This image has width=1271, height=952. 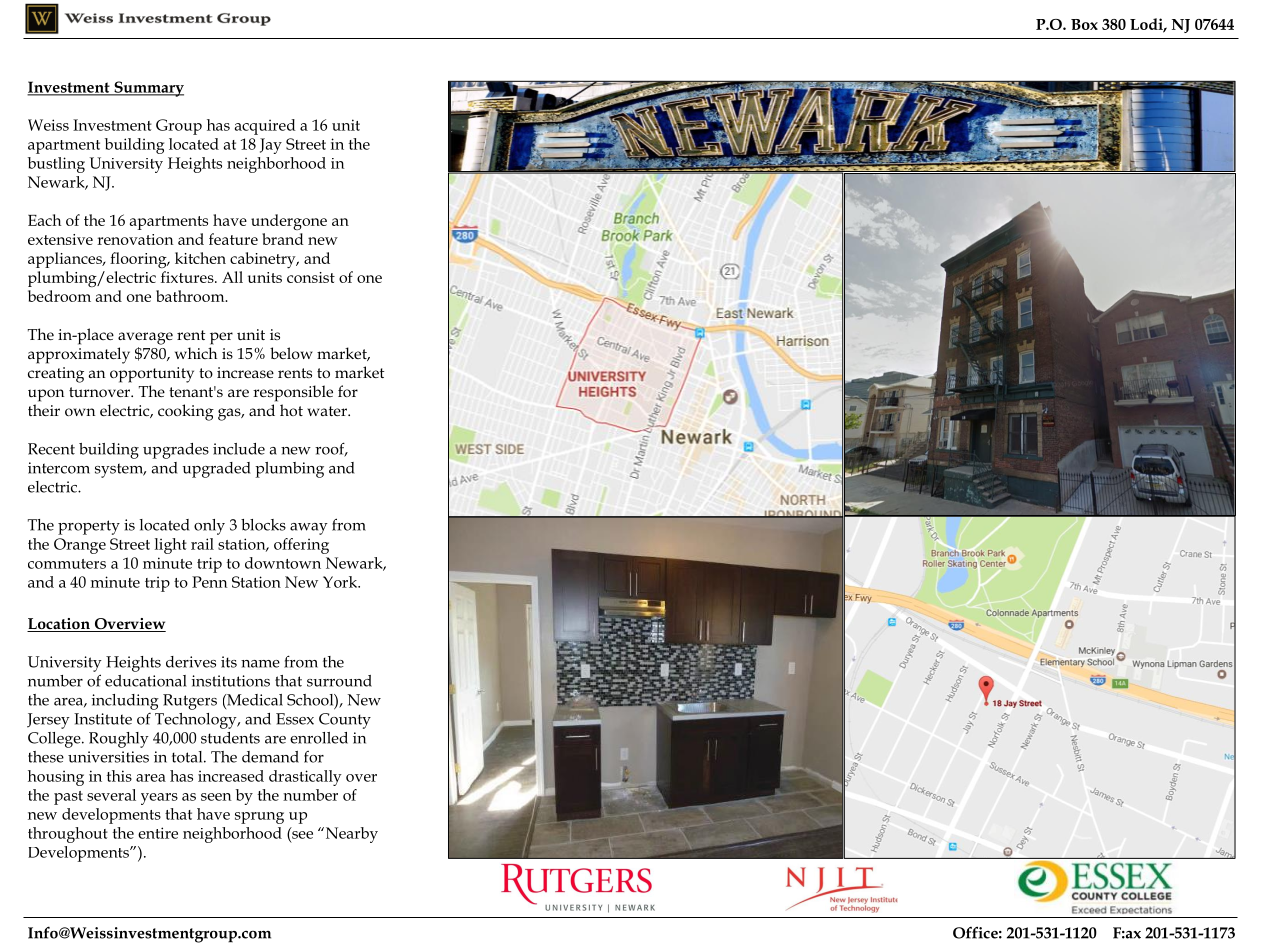 What do you see at coordinates (148, 89) in the image?
I see `Summary` at bounding box center [148, 89].
